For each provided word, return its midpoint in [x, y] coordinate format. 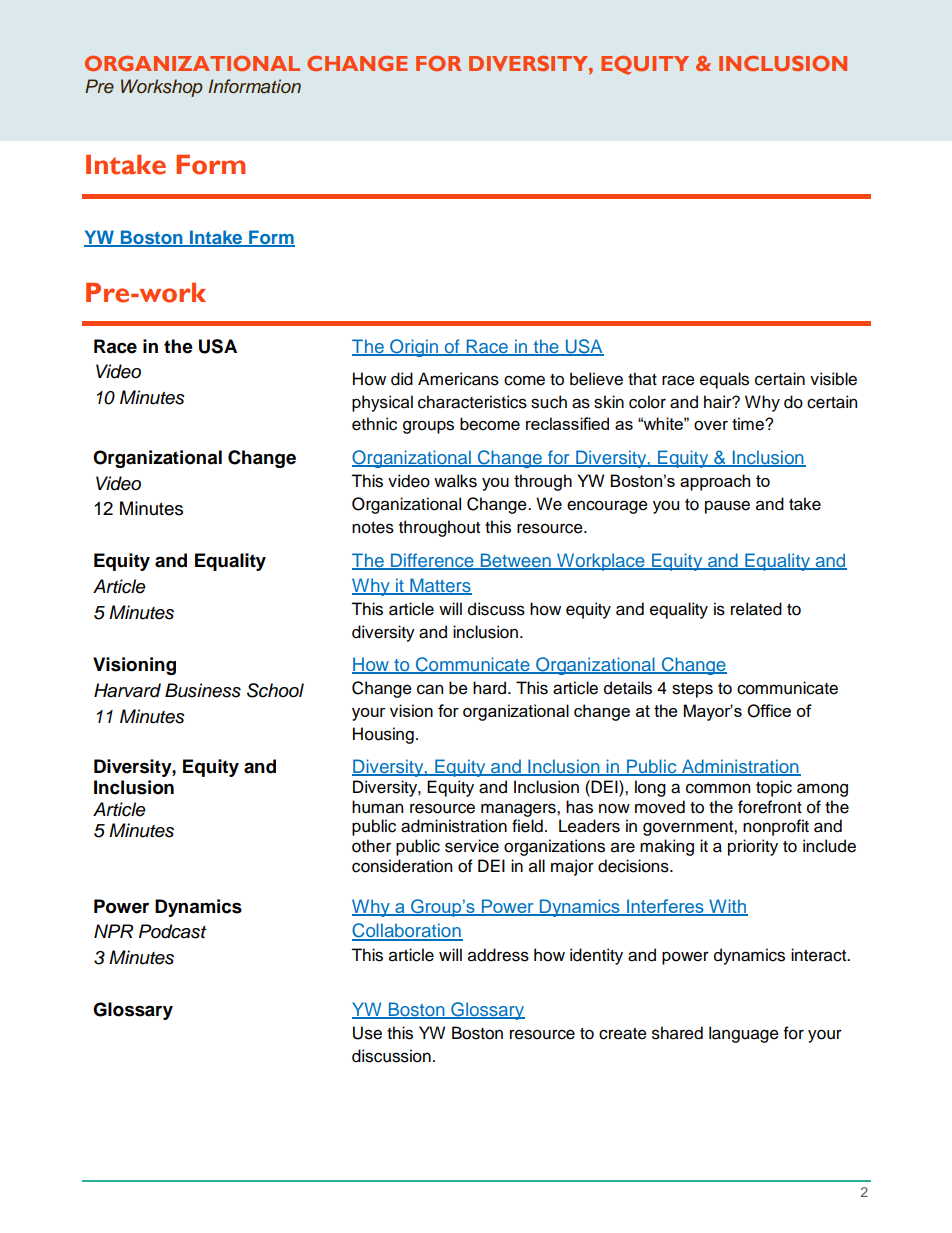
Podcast [172, 931]
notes [373, 528]
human [377, 807]
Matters [440, 586]
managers [519, 810]
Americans [458, 379]
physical [382, 403]
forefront [770, 807]
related [756, 609]
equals [724, 380]
